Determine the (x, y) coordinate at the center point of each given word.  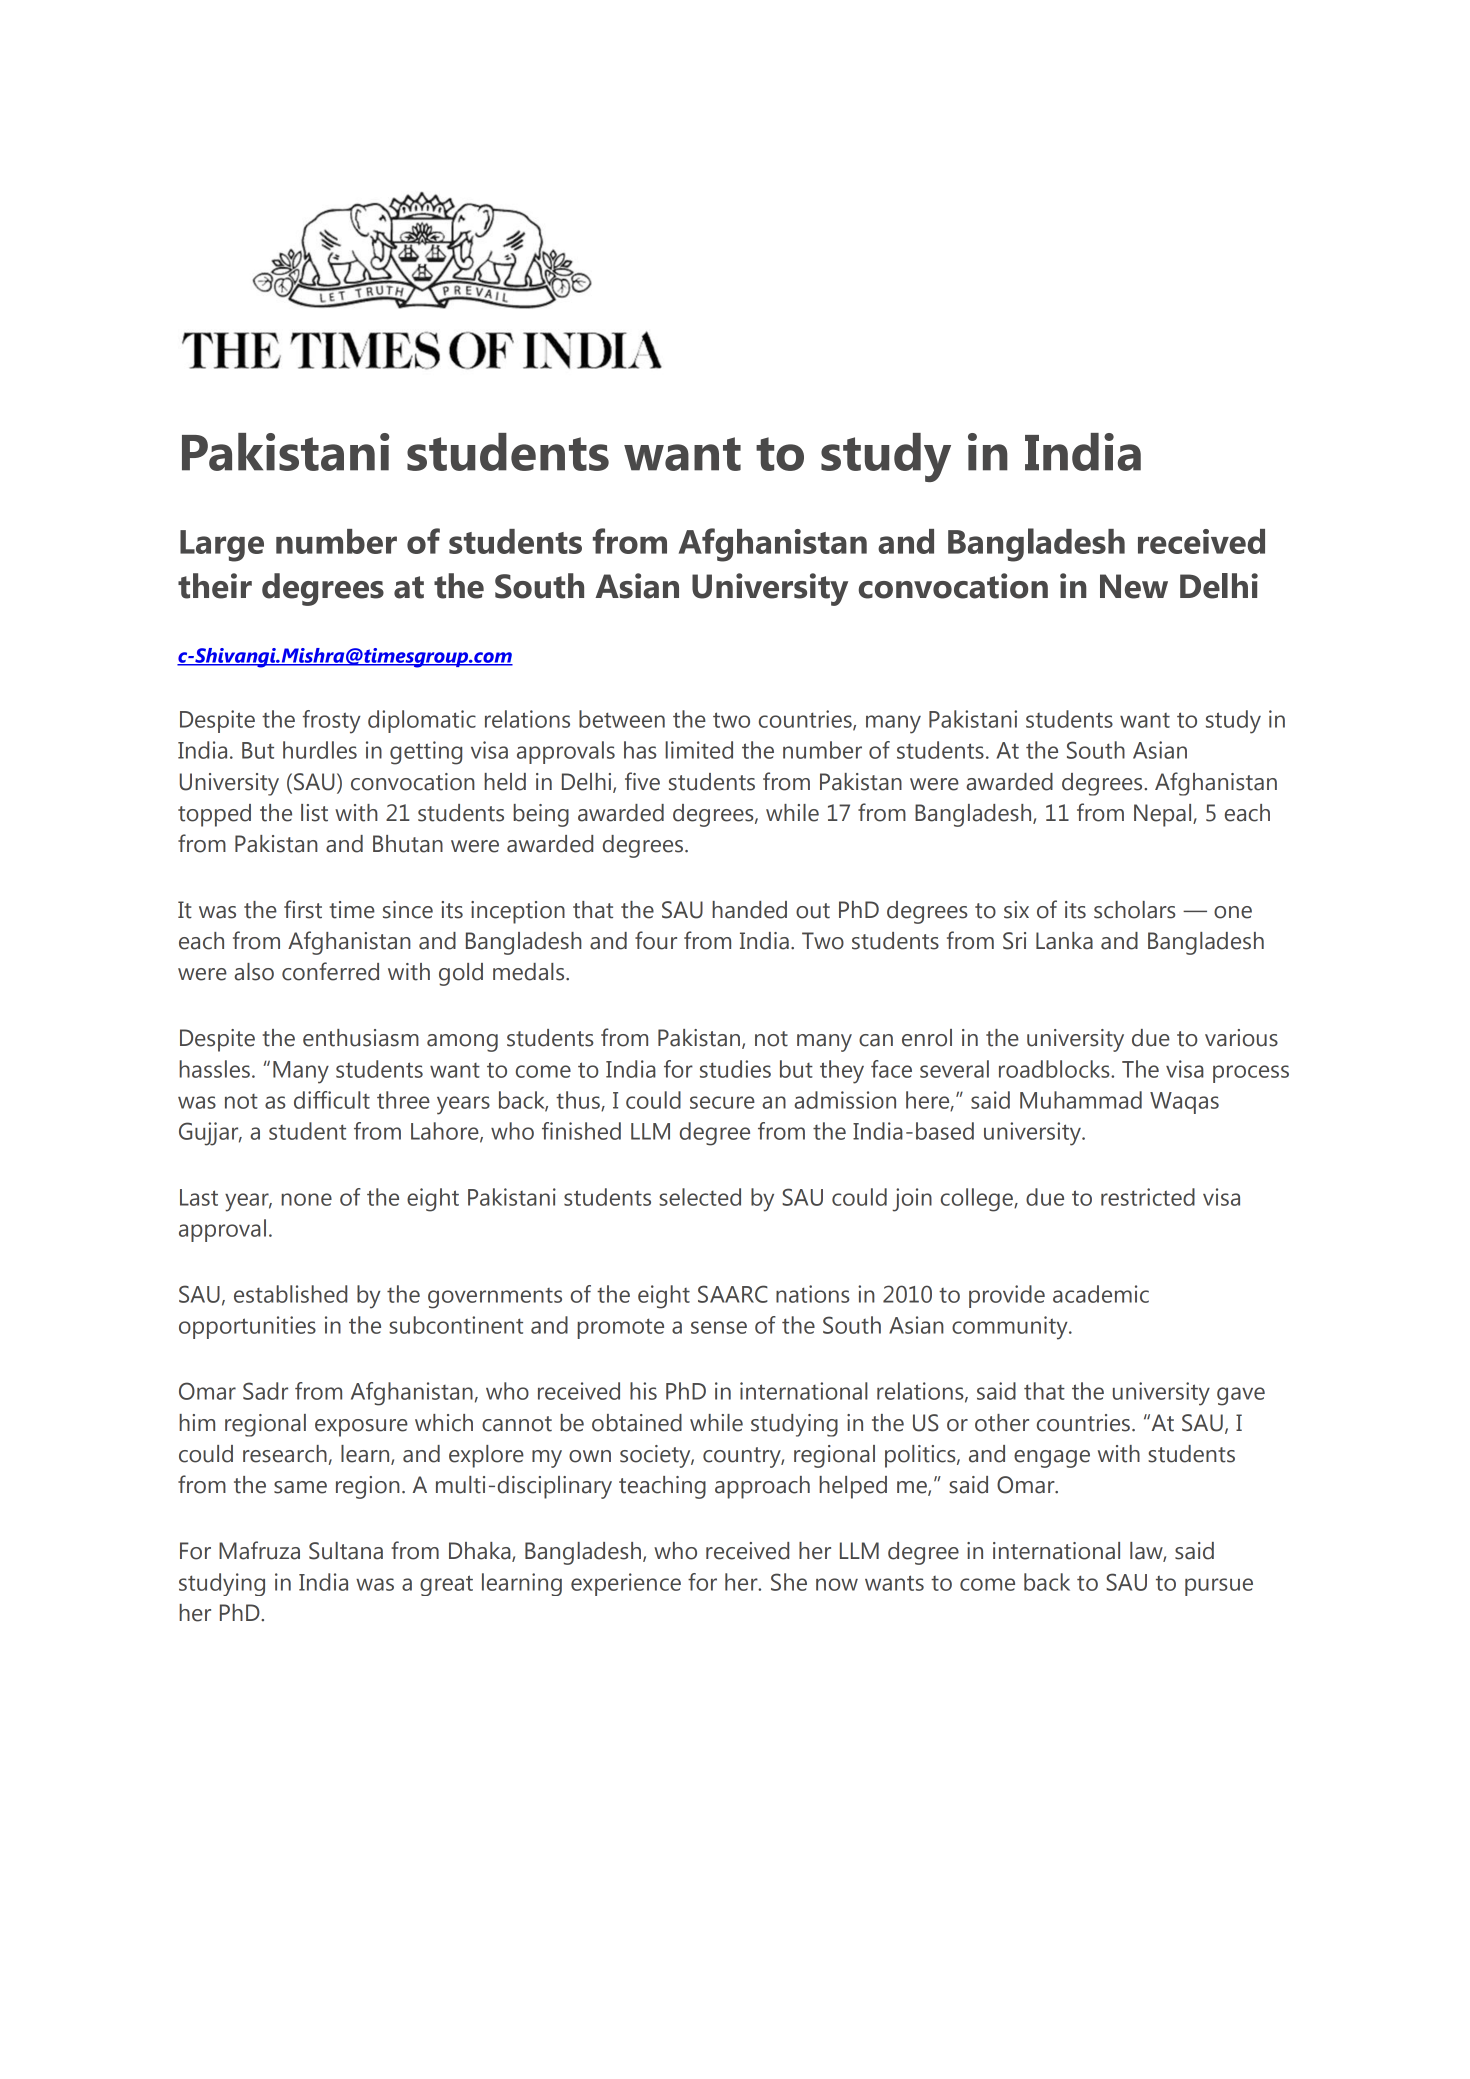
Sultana (346, 1551)
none (306, 1199)
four (656, 940)
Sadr (265, 1391)
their (215, 586)
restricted (1148, 1197)
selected (700, 1197)
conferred (330, 971)
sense (719, 1327)
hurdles (320, 750)
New (1134, 586)
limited (699, 750)
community (1011, 1328)
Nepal (1164, 815)
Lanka (1064, 941)
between (622, 719)
